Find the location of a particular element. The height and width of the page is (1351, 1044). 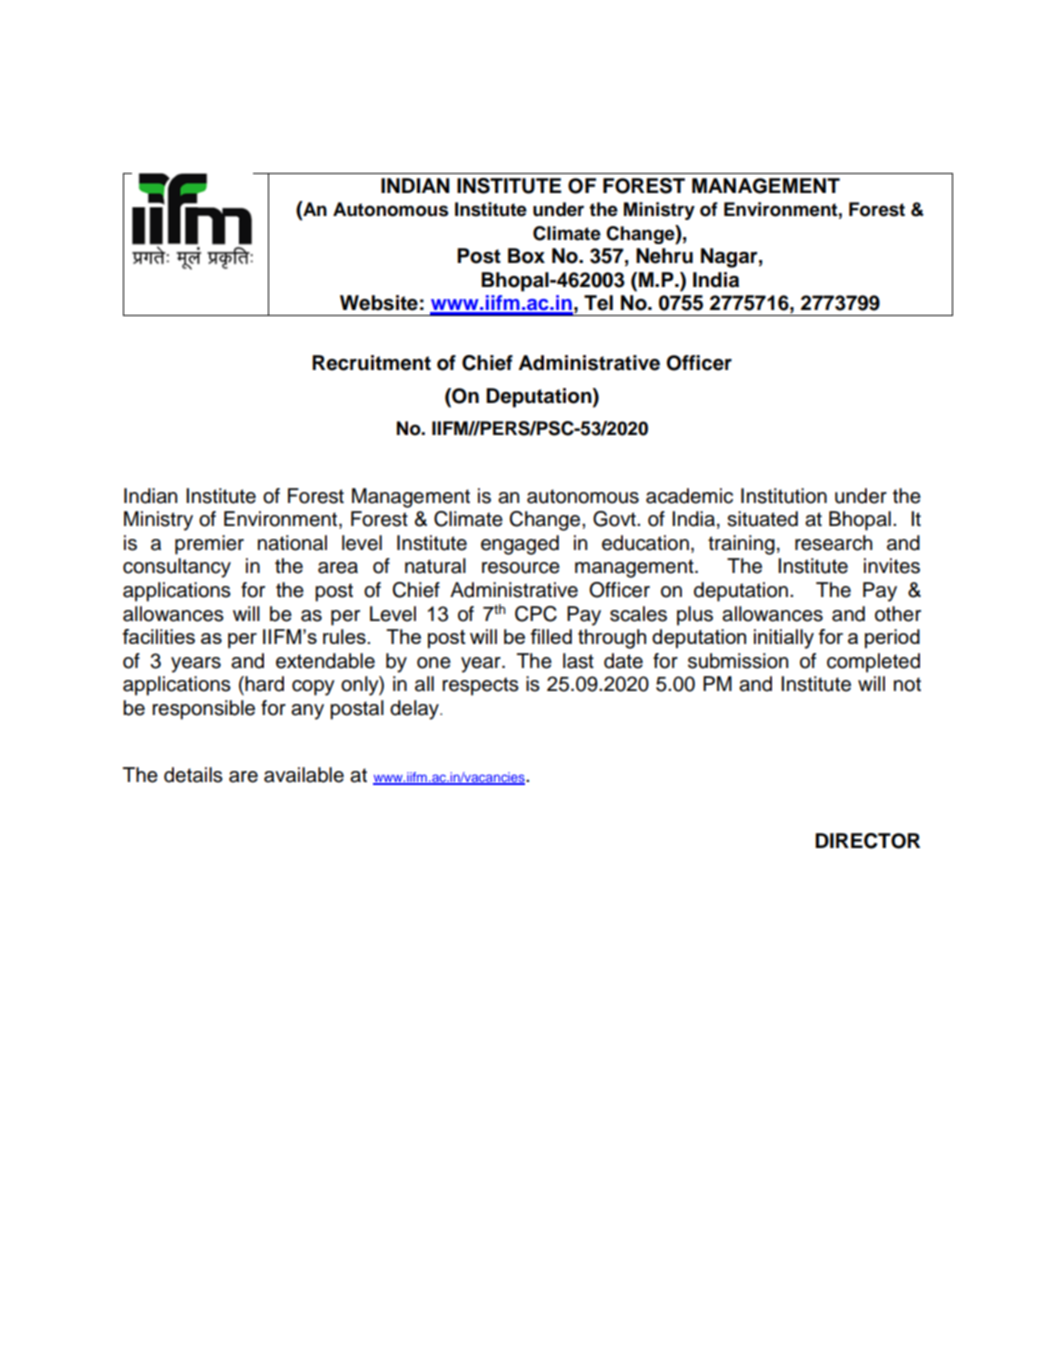

DIRECTOR is located at coordinates (867, 841).
